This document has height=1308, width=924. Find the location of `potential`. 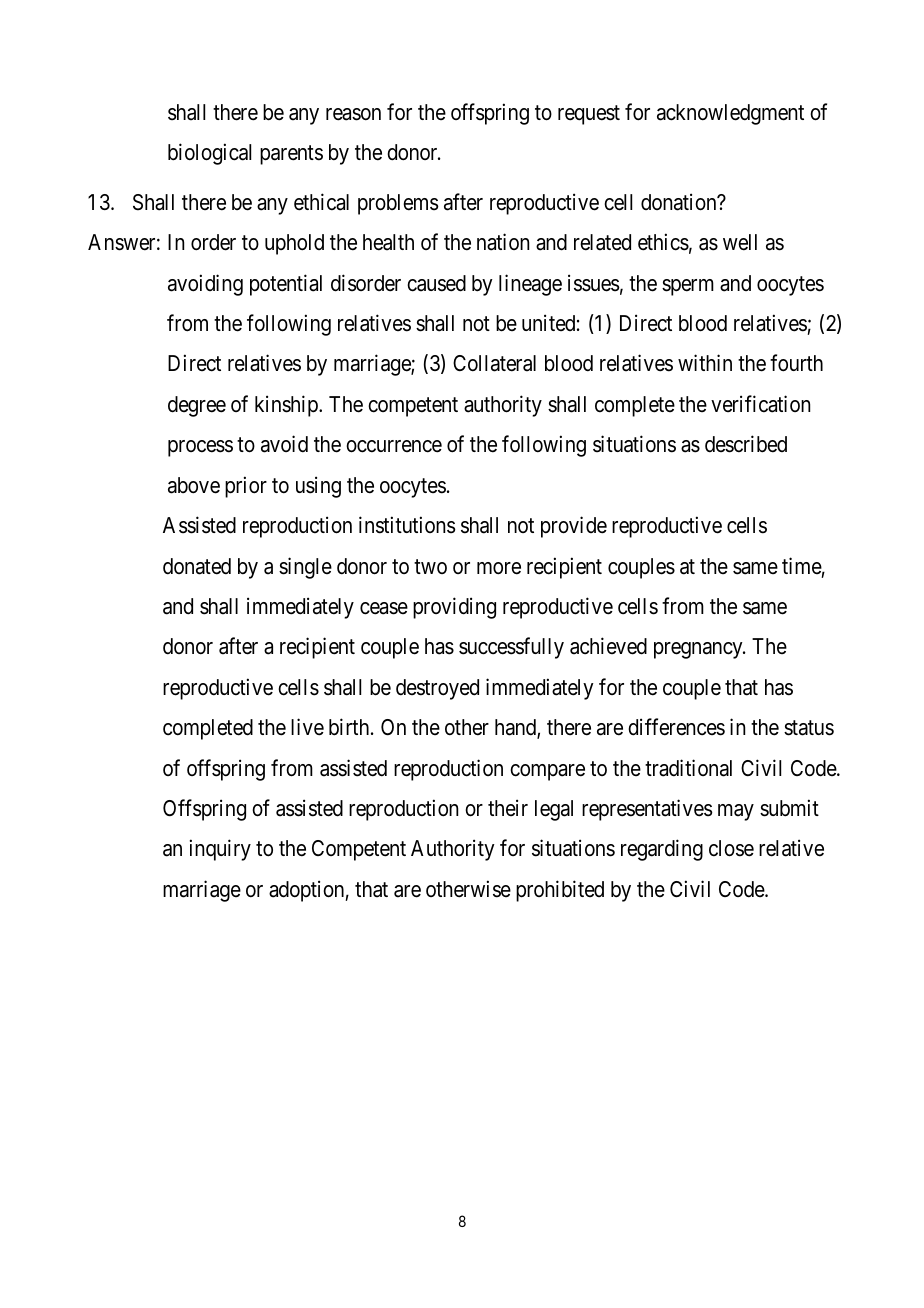

potential is located at coordinates (286, 285).
